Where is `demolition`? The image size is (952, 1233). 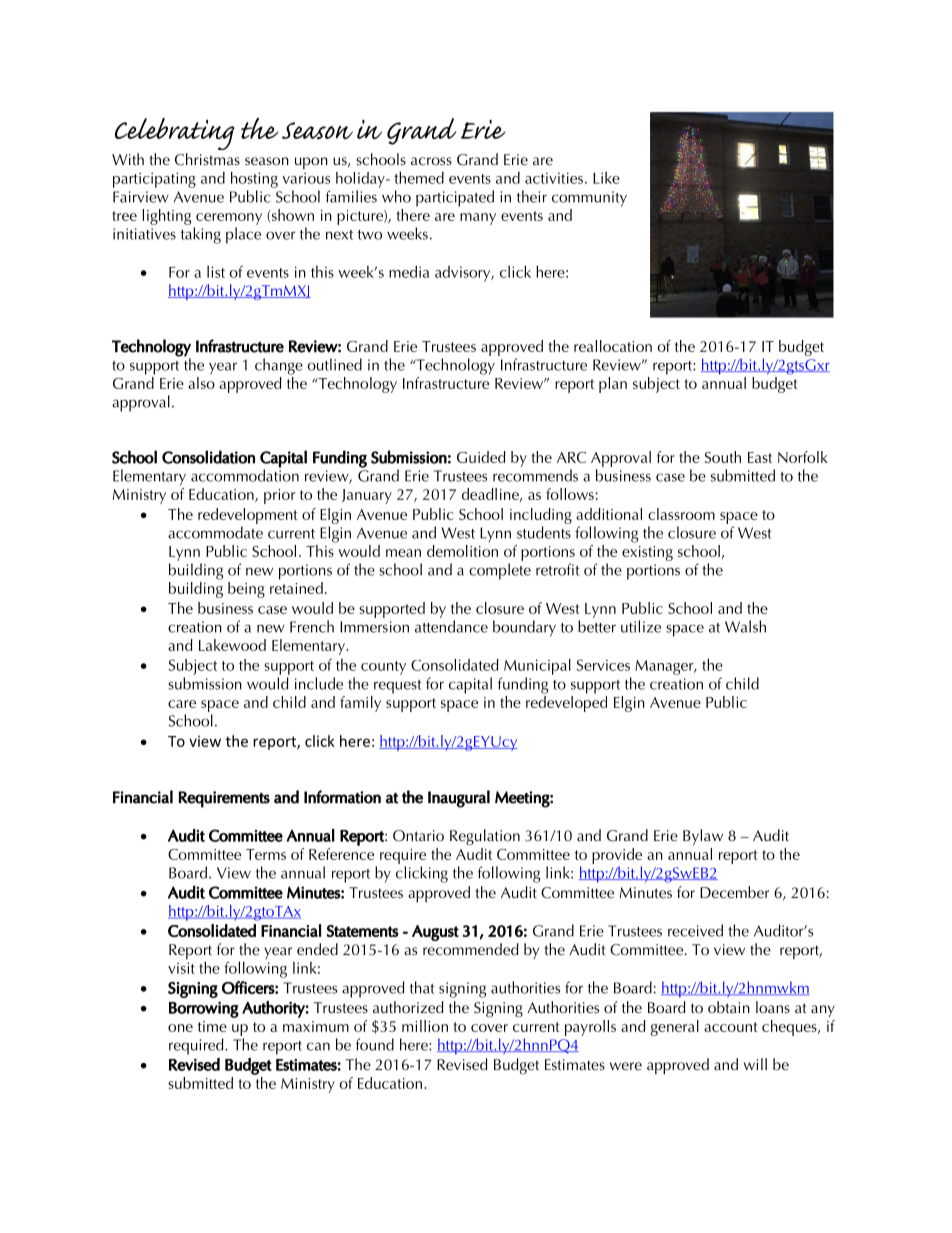
demolition is located at coordinates (462, 551).
